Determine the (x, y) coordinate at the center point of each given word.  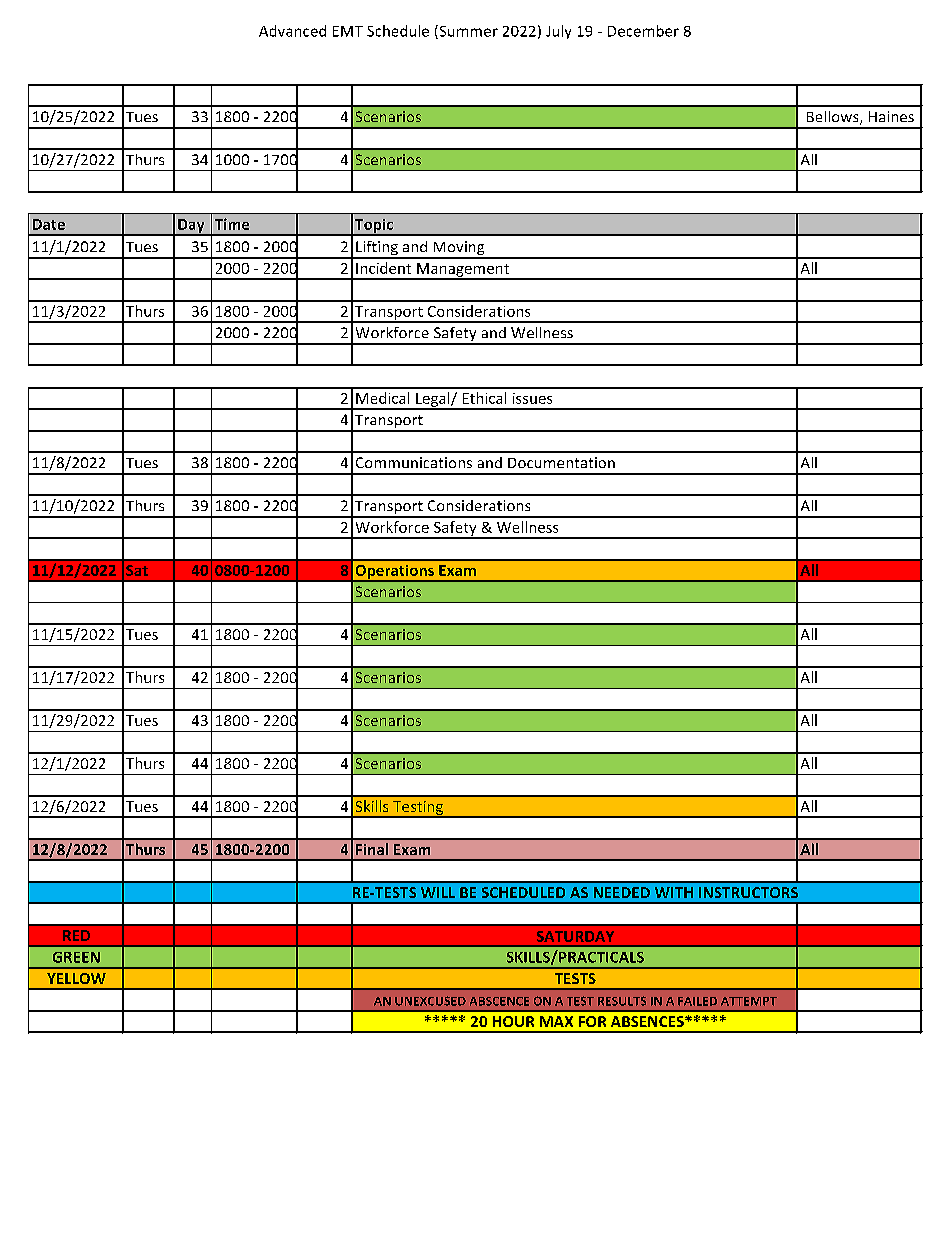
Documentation (561, 462)
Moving (459, 249)
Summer (467, 32)
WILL (438, 892)
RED (76, 935)
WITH (674, 892)
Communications (414, 462)
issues (532, 398)
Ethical (484, 398)
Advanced (292, 31)
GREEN (76, 957)
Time (232, 224)
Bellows (834, 118)
